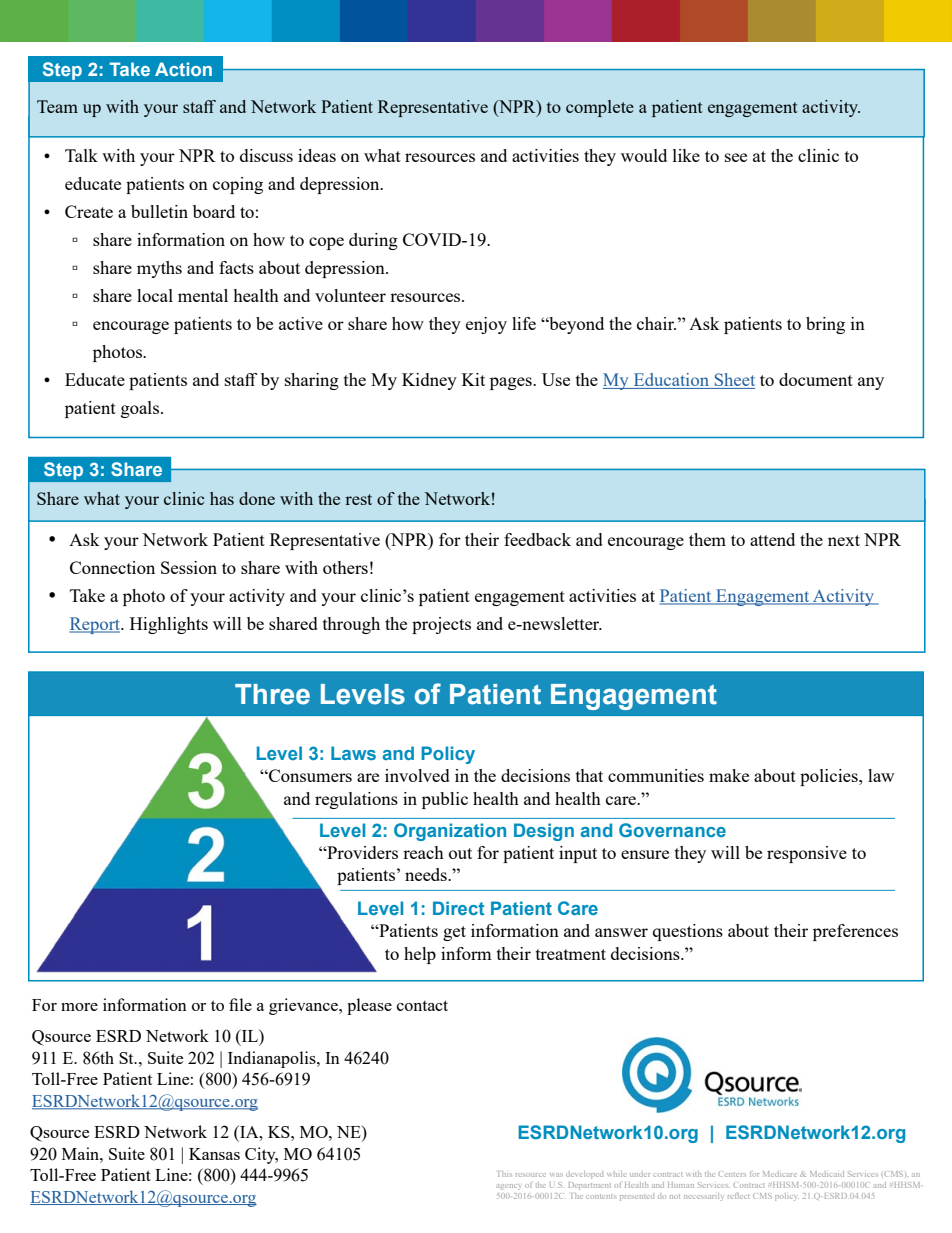 The image size is (952, 1233). I want to click on see, so click(736, 157).
